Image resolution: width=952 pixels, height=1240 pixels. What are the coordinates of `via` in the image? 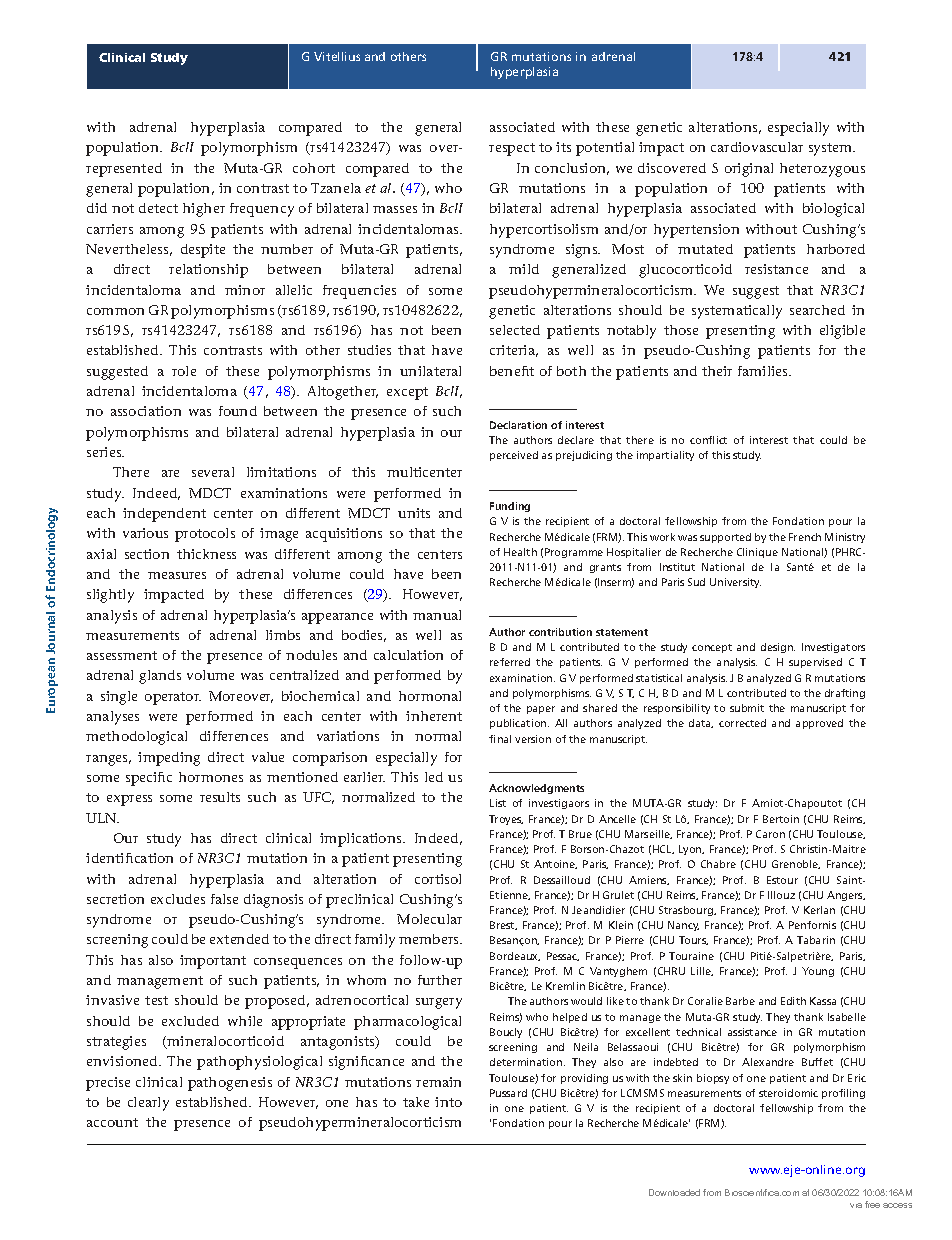 It's located at (856, 1205).
